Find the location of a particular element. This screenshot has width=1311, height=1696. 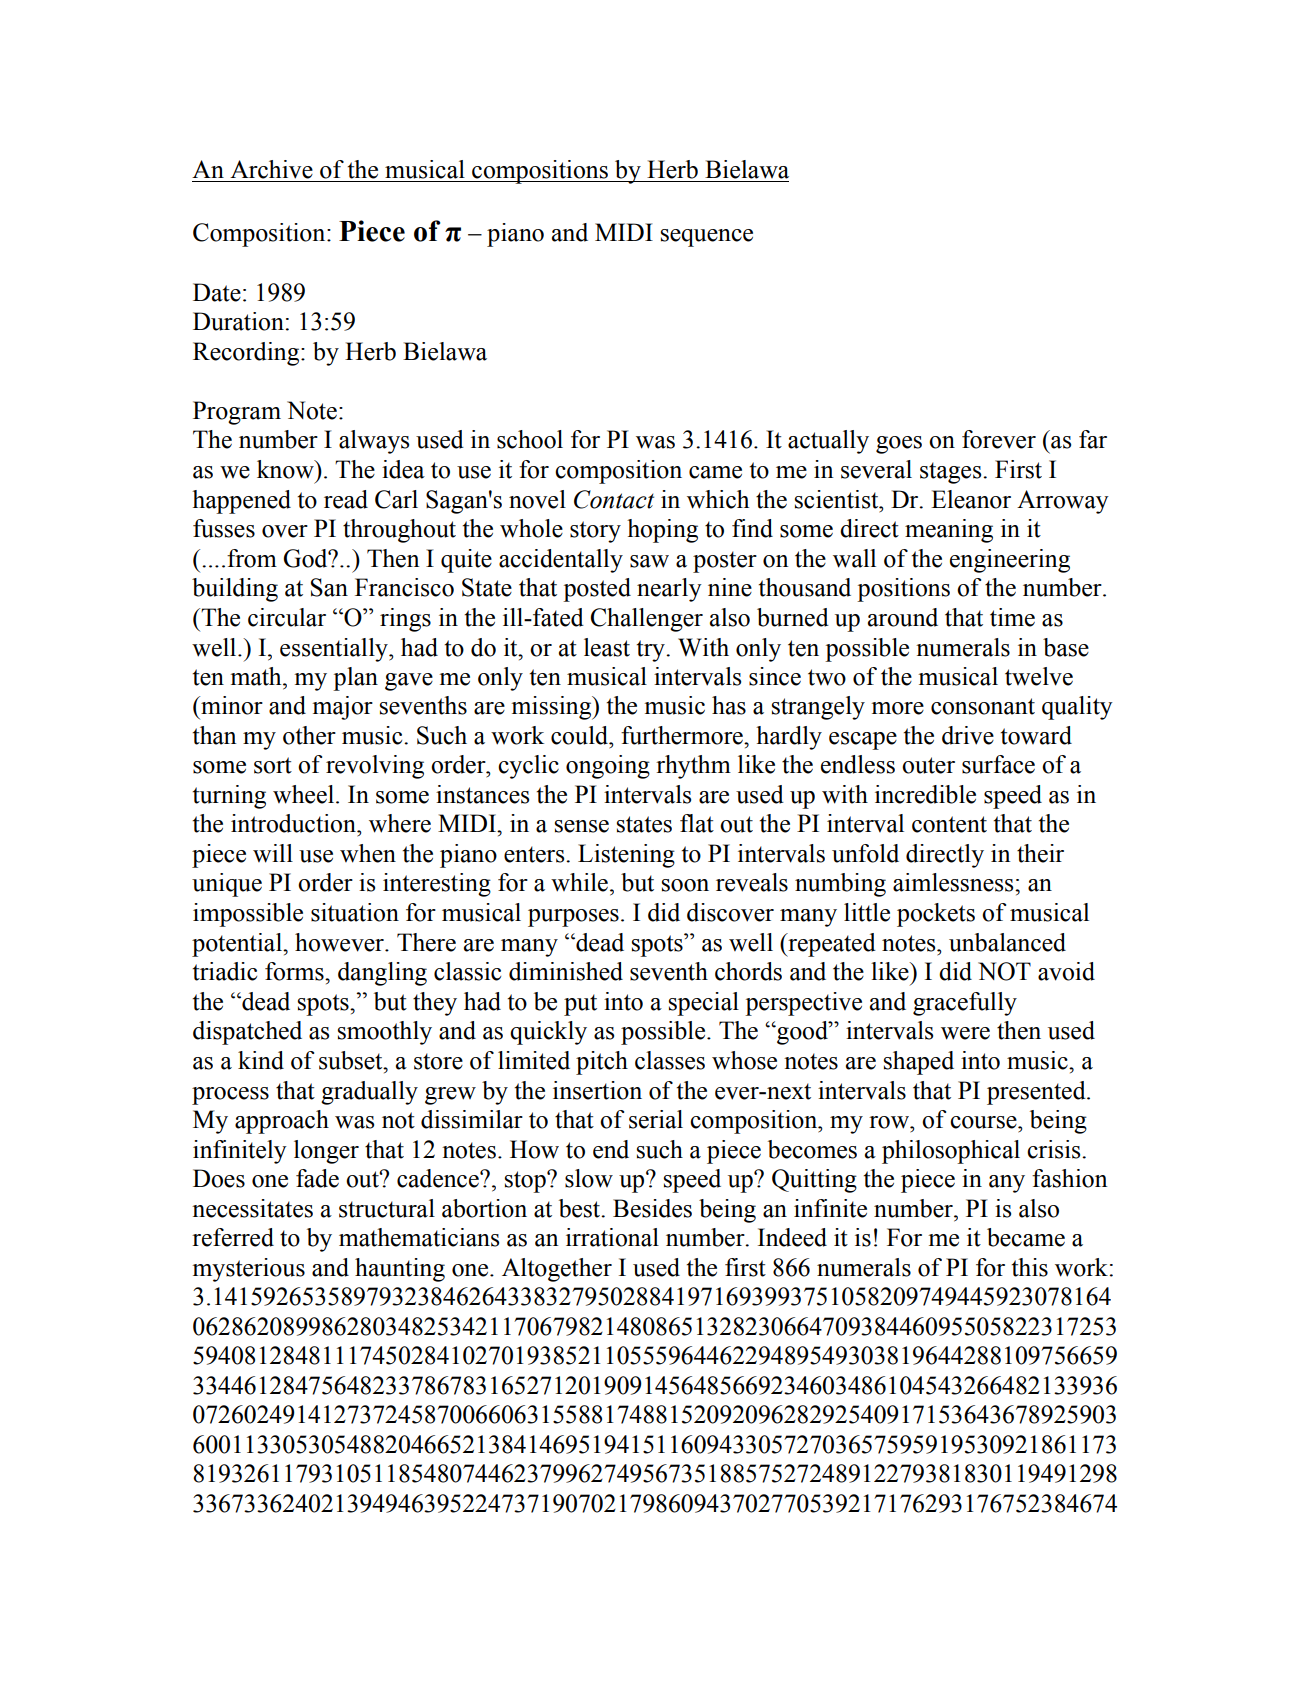

this is located at coordinates (1030, 1267).
